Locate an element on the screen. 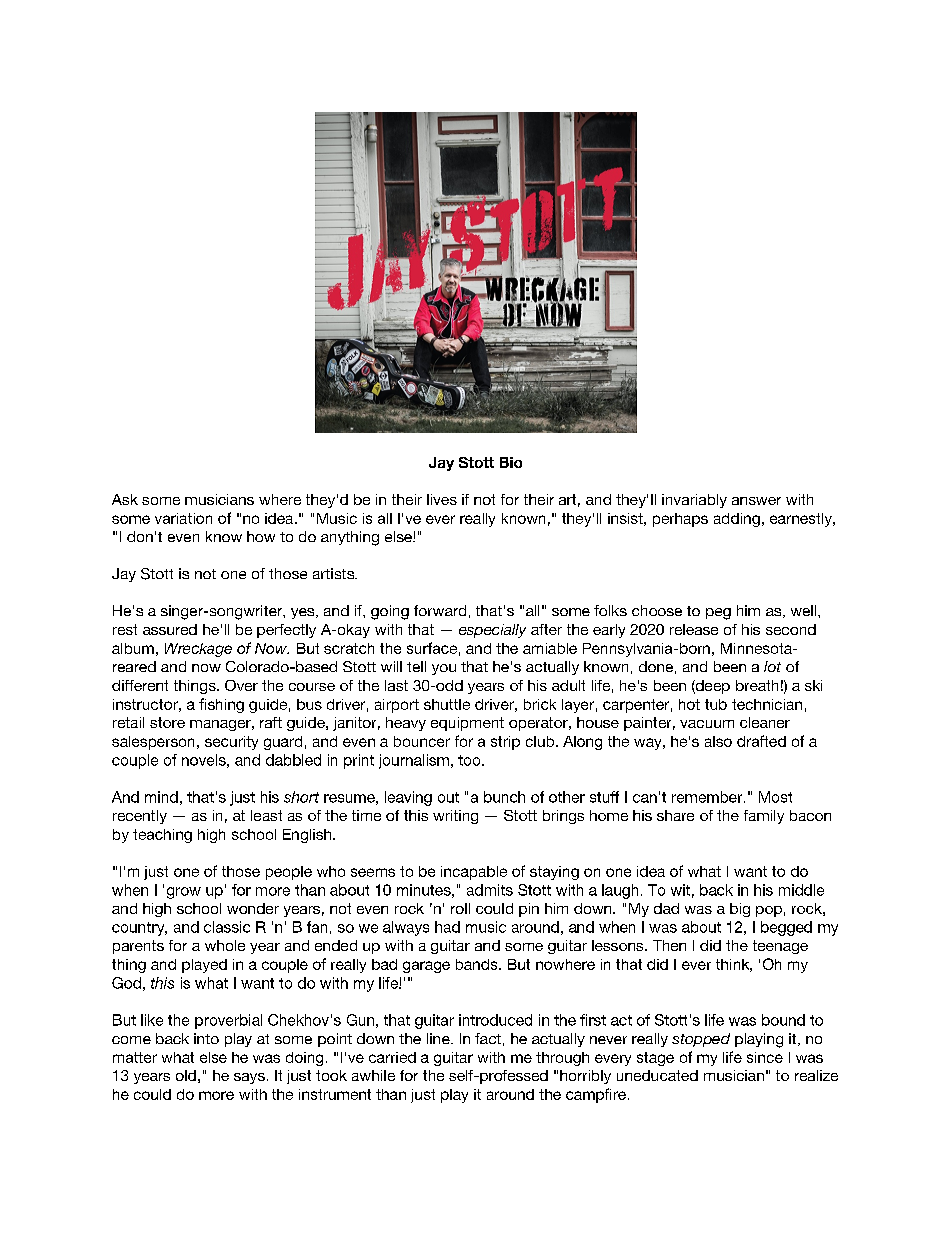 The height and width of the screenshot is (1233, 952). since is located at coordinates (765, 1057).
